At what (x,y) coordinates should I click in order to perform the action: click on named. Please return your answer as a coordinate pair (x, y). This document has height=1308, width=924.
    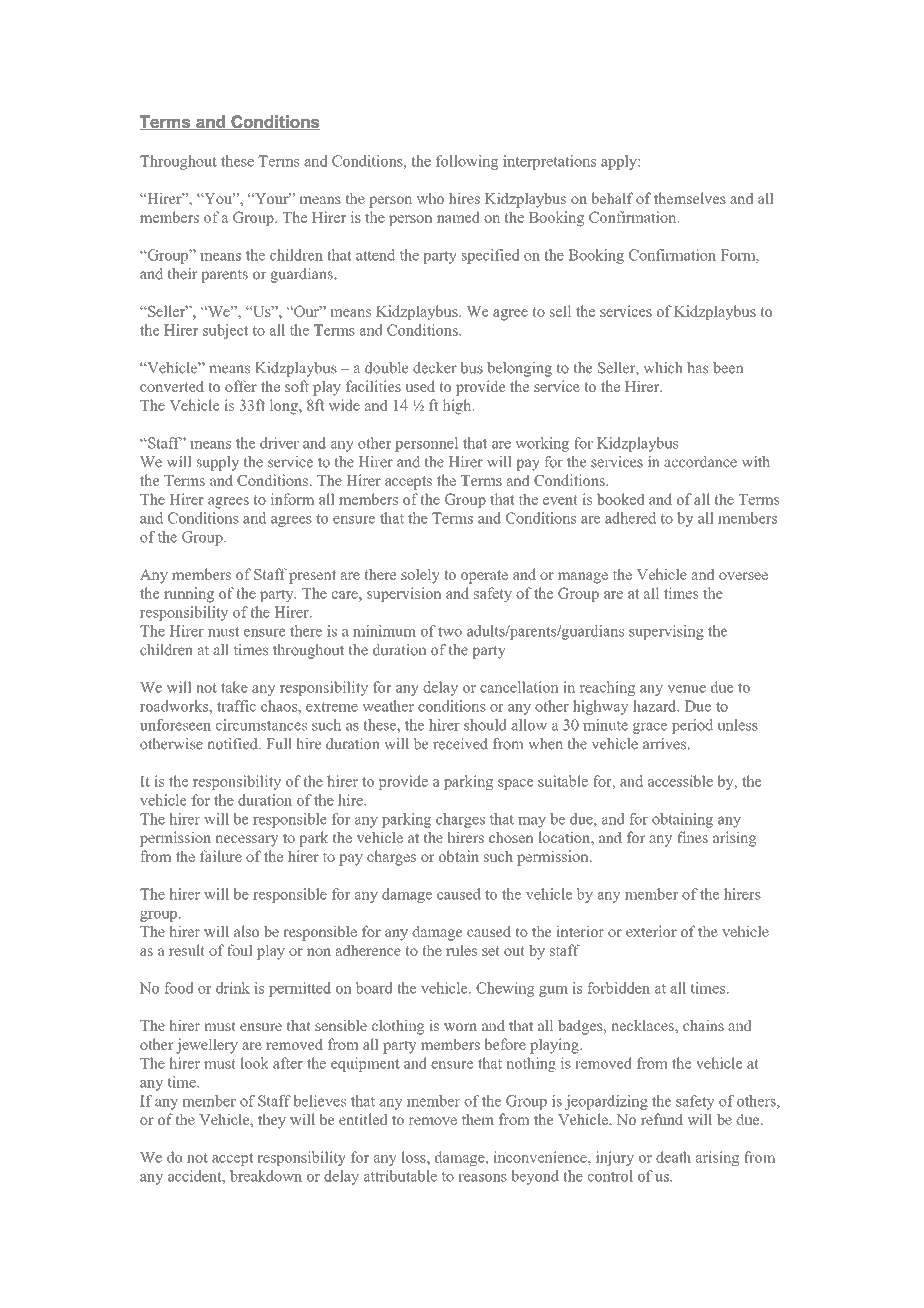
    Looking at the image, I should click on (458, 217).
